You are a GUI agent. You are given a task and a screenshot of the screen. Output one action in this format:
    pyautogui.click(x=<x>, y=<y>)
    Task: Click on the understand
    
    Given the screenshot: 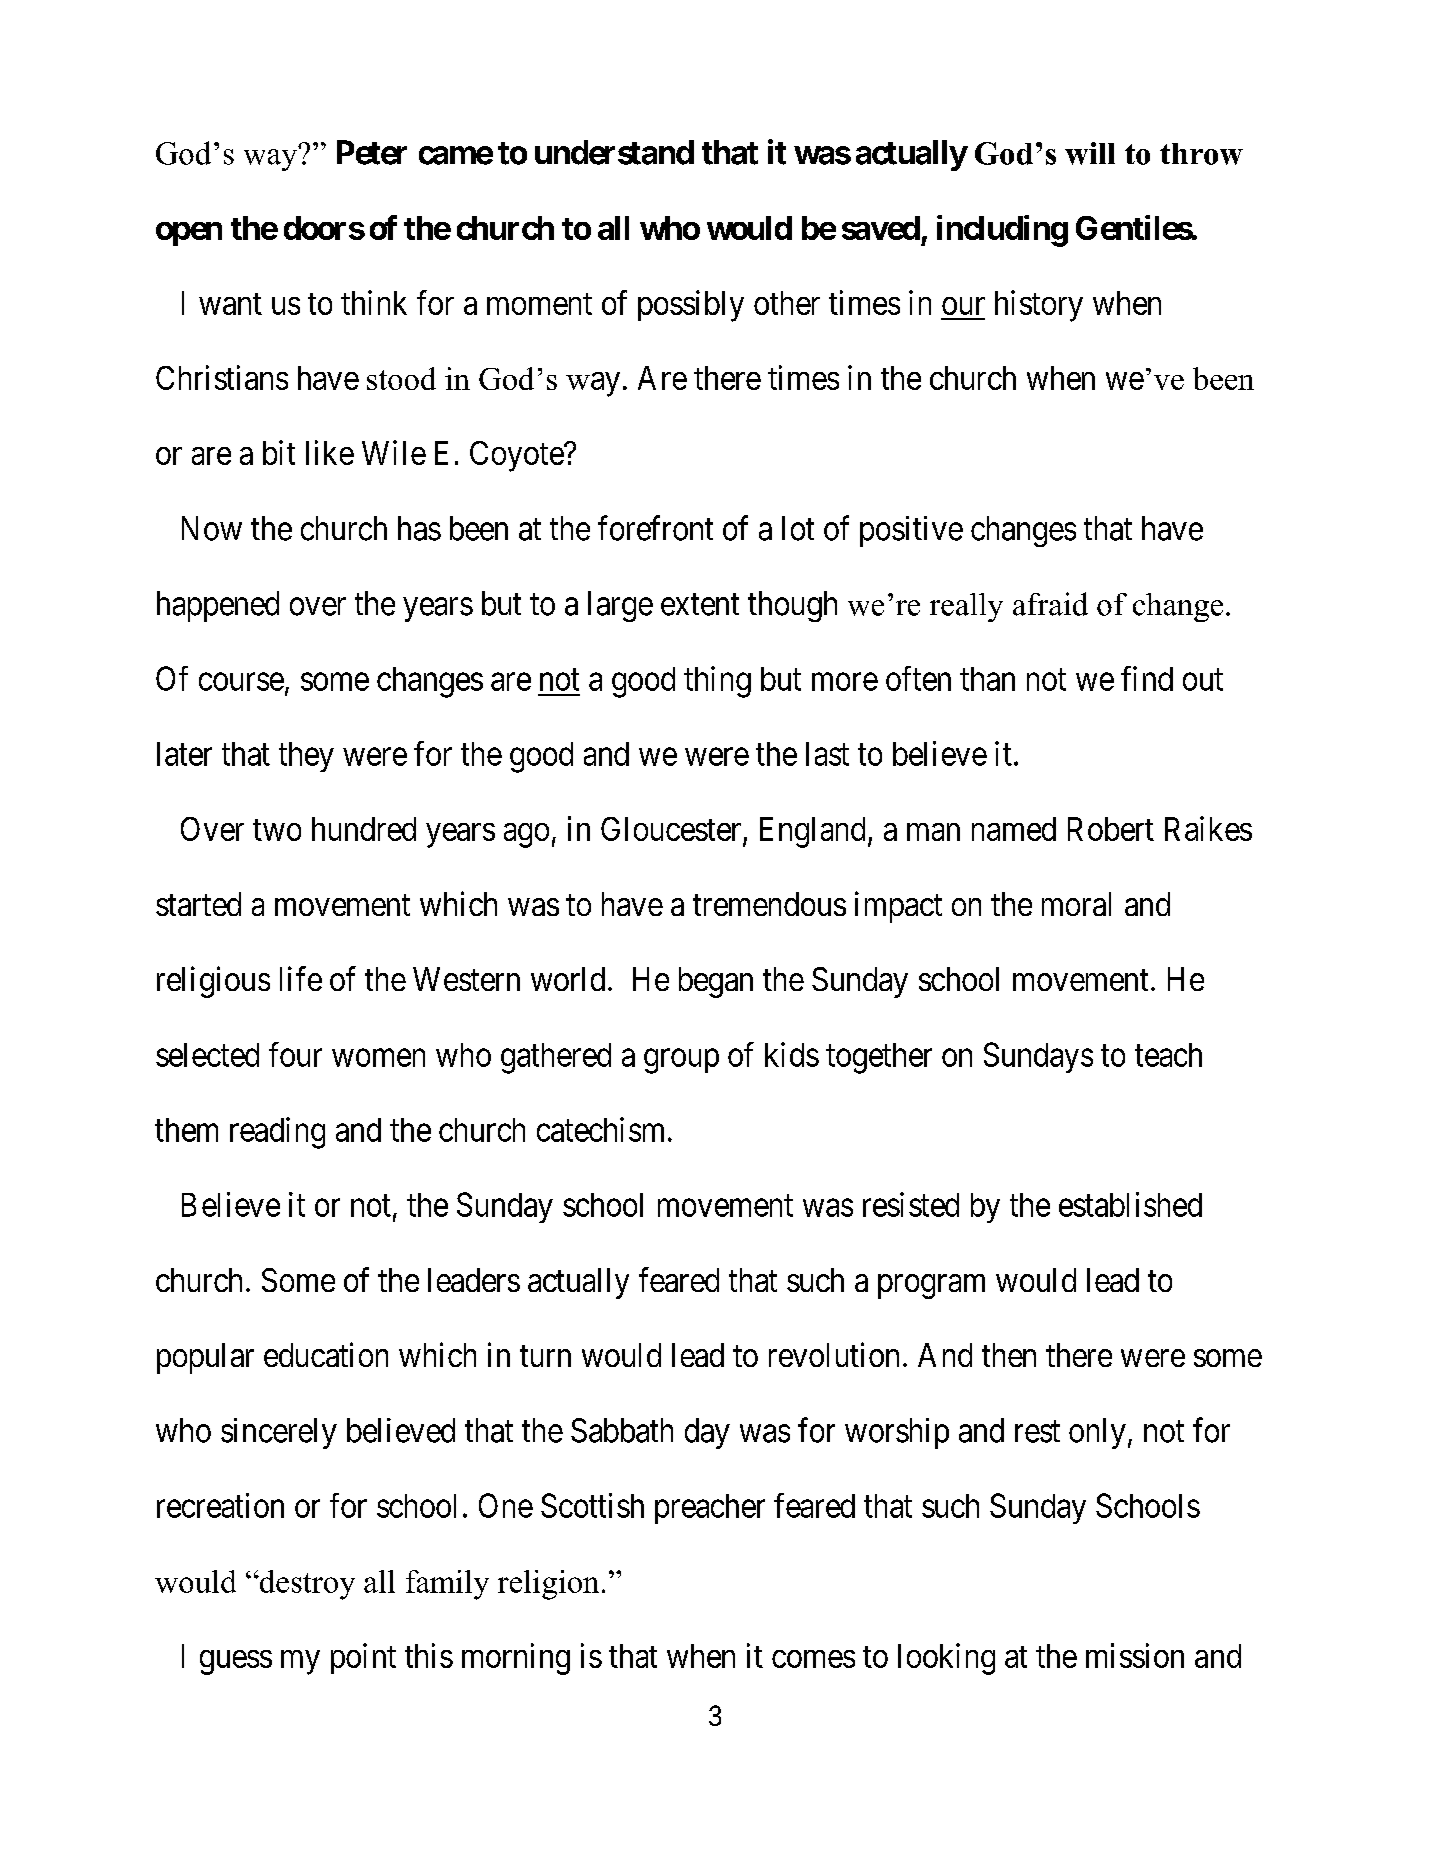 What is the action you would take?
    pyautogui.click(x=614, y=152)
